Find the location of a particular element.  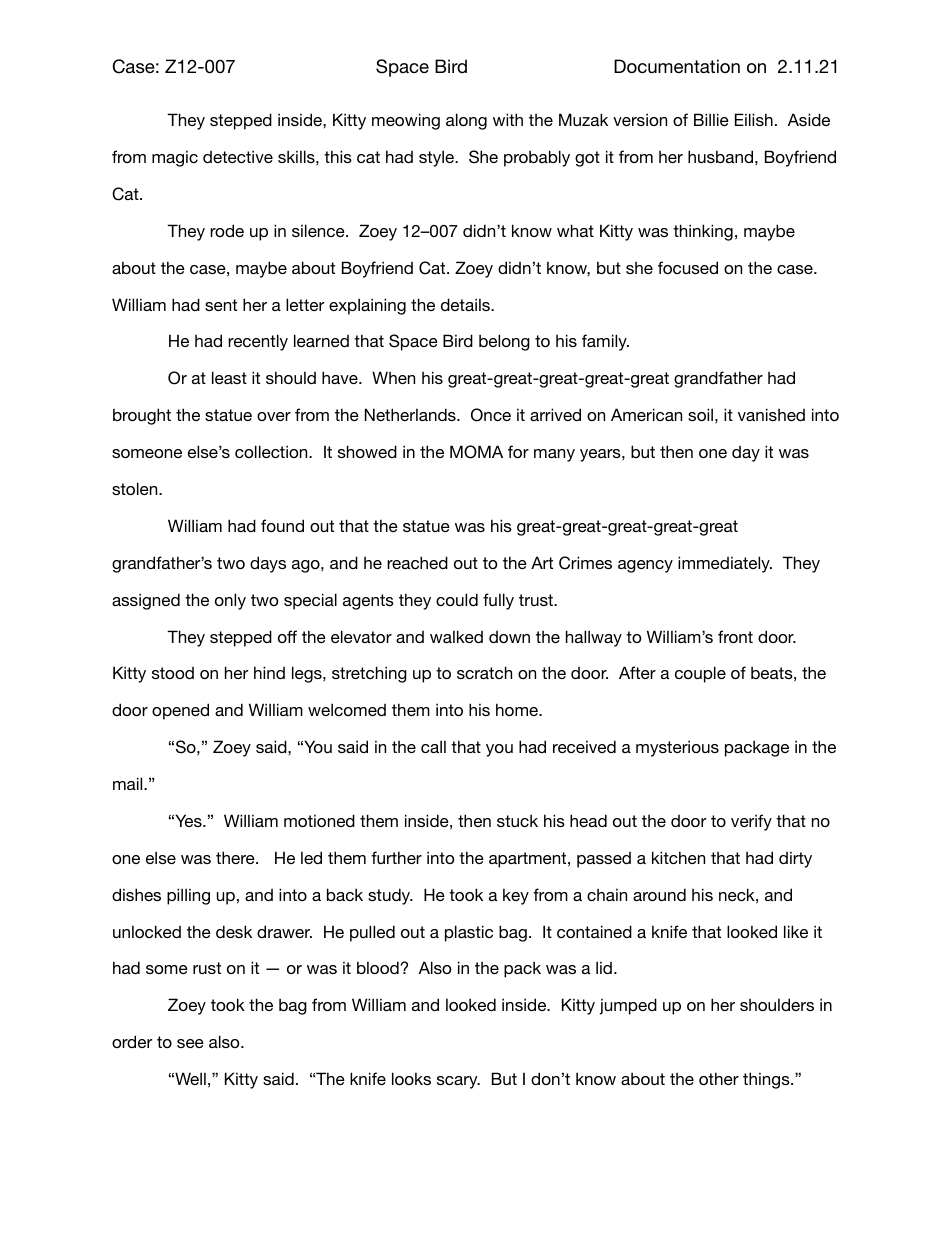

Billie is located at coordinates (711, 119).
